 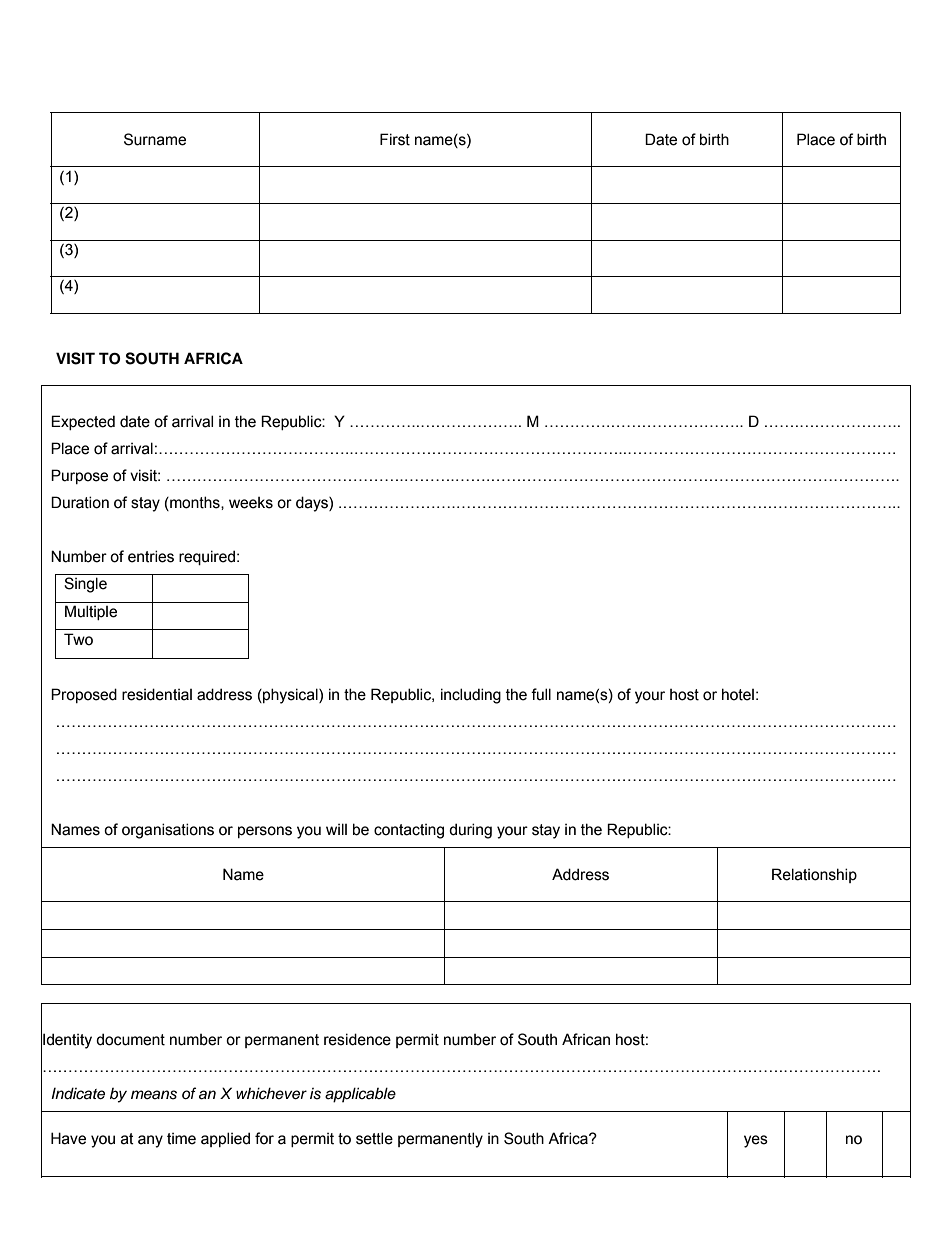 What do you see at coordinates (251, 503) in the image?
I see `weeks` at bounding box center [251, 503].
